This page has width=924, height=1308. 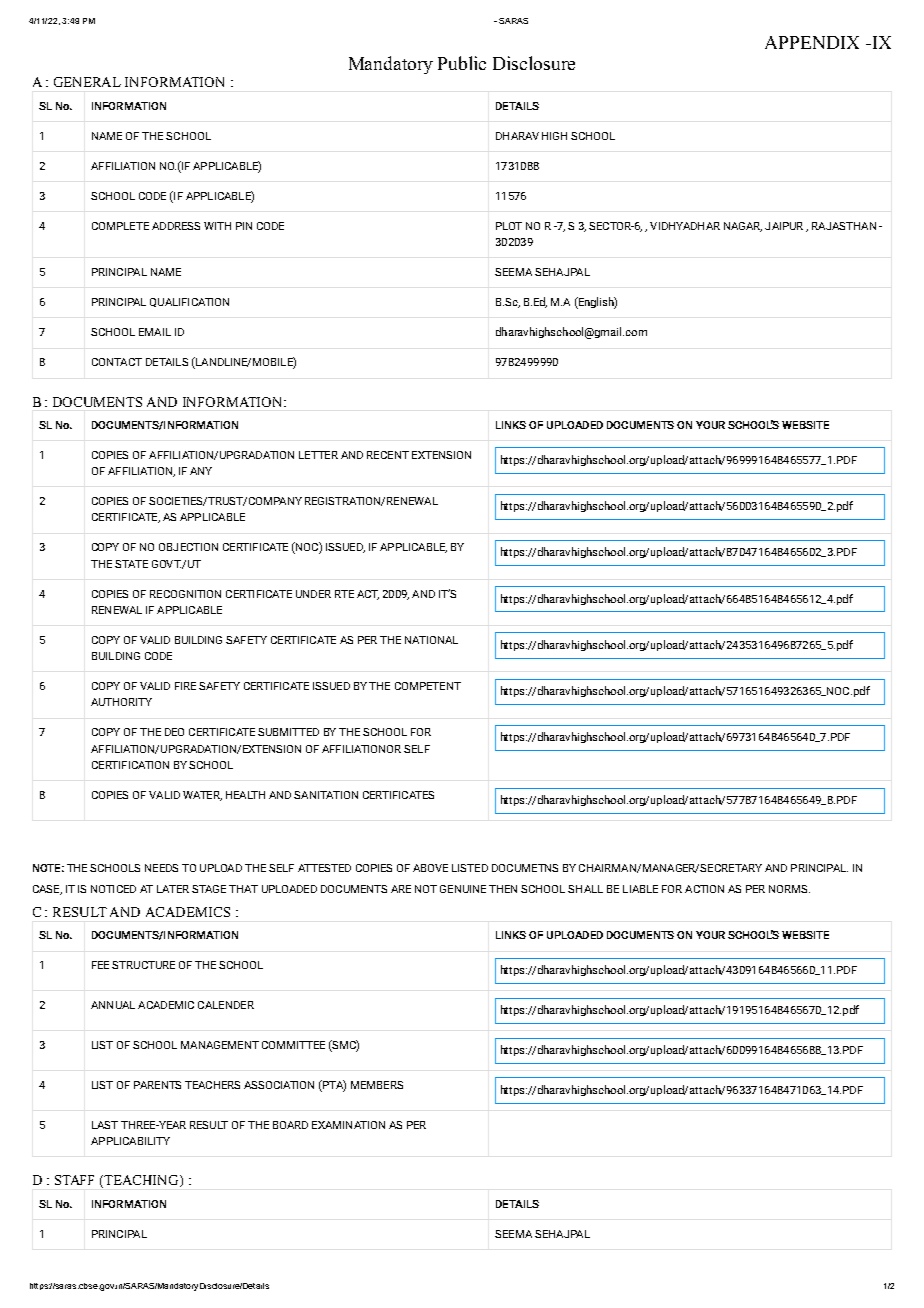 What do you see at coordinates (463, 889) in the page?
I see `GENUINE` at bounding box center [463, 889].
